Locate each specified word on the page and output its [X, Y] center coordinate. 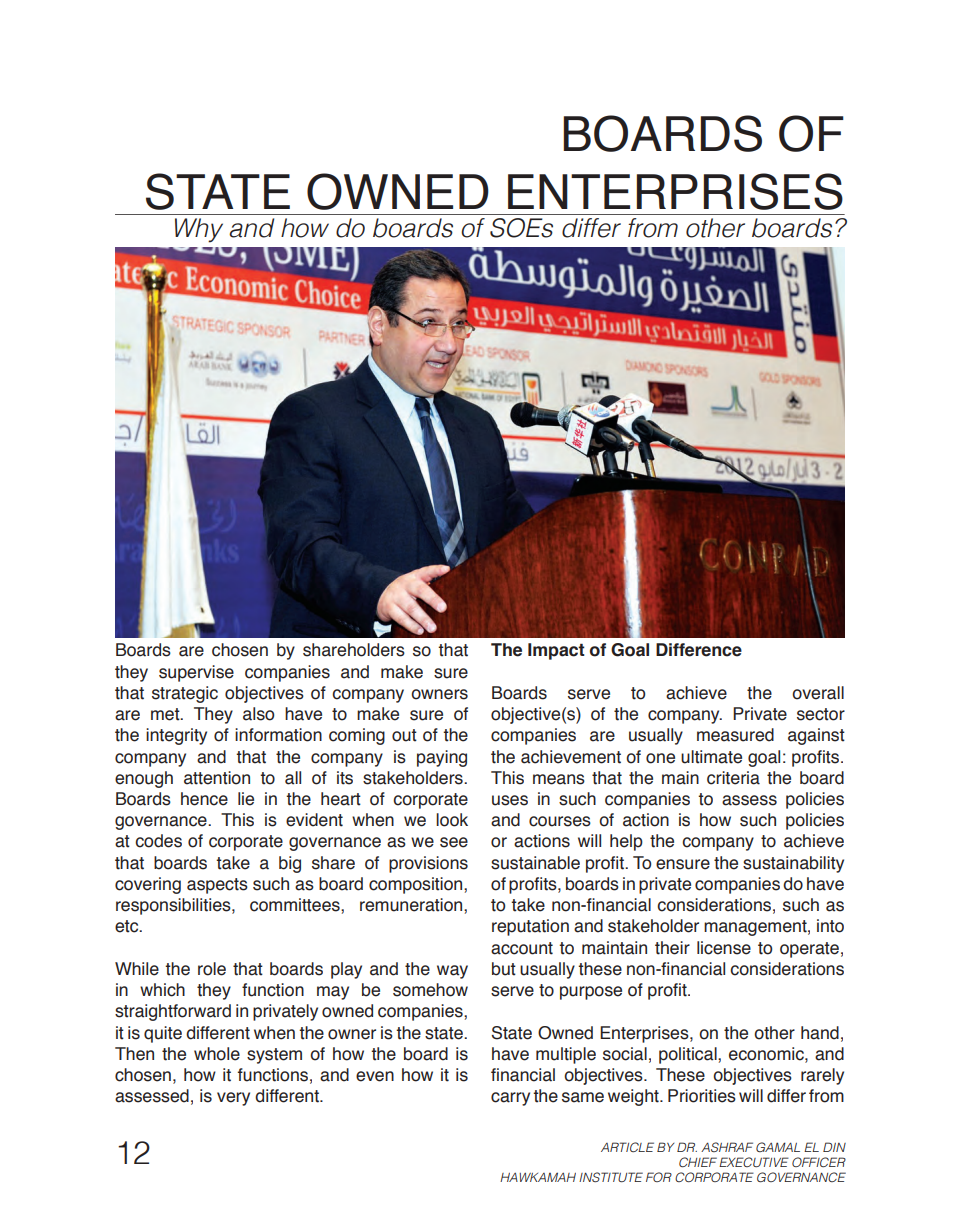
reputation [530, 927]
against [816, 736]
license [724, 948]
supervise [196, 673]
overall [818, 693]
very [233, 1099]
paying [442, 758]
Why [199, 230]
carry [510, 1099]
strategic [185, 694]
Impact [556, 651]
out [404, 735]
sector [821, 714]
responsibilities [174, 906]
